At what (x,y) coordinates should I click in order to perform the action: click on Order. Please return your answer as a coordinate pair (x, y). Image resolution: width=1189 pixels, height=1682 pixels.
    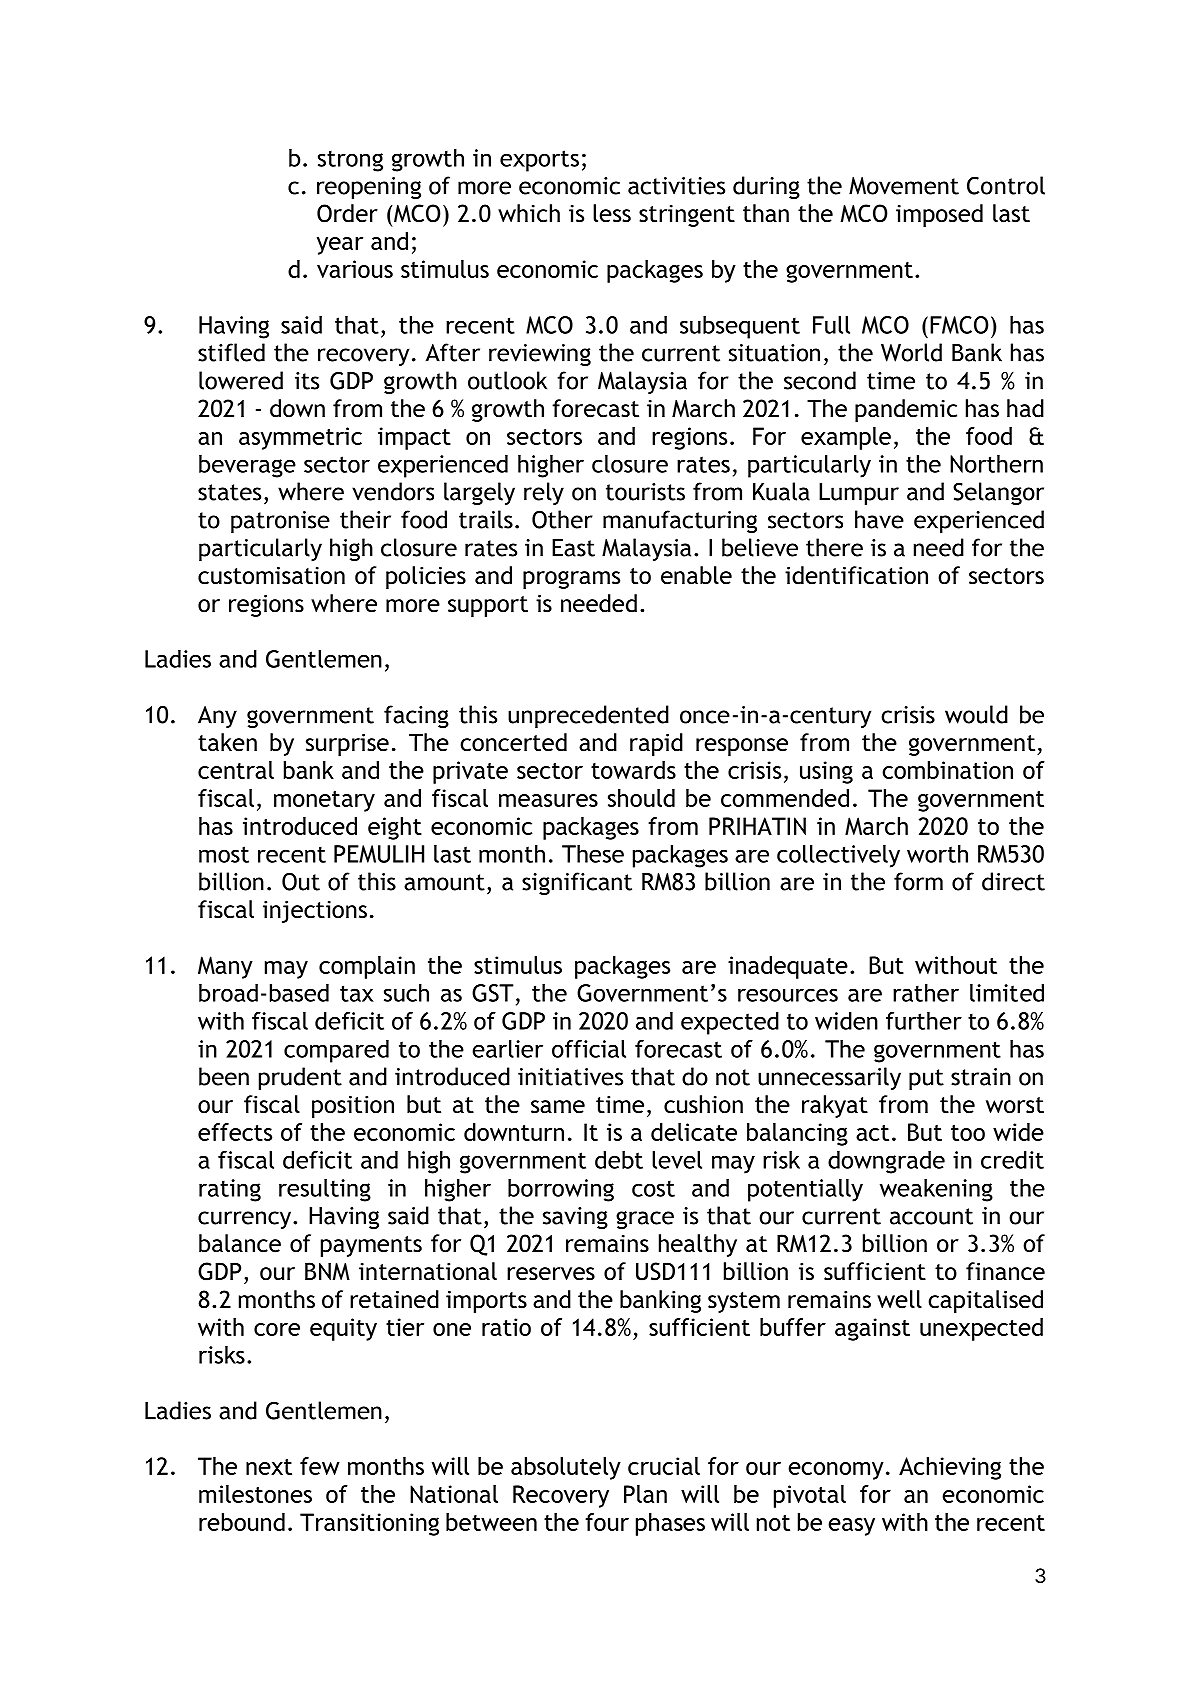
    Looking at the image, I should click on (347, 213).
